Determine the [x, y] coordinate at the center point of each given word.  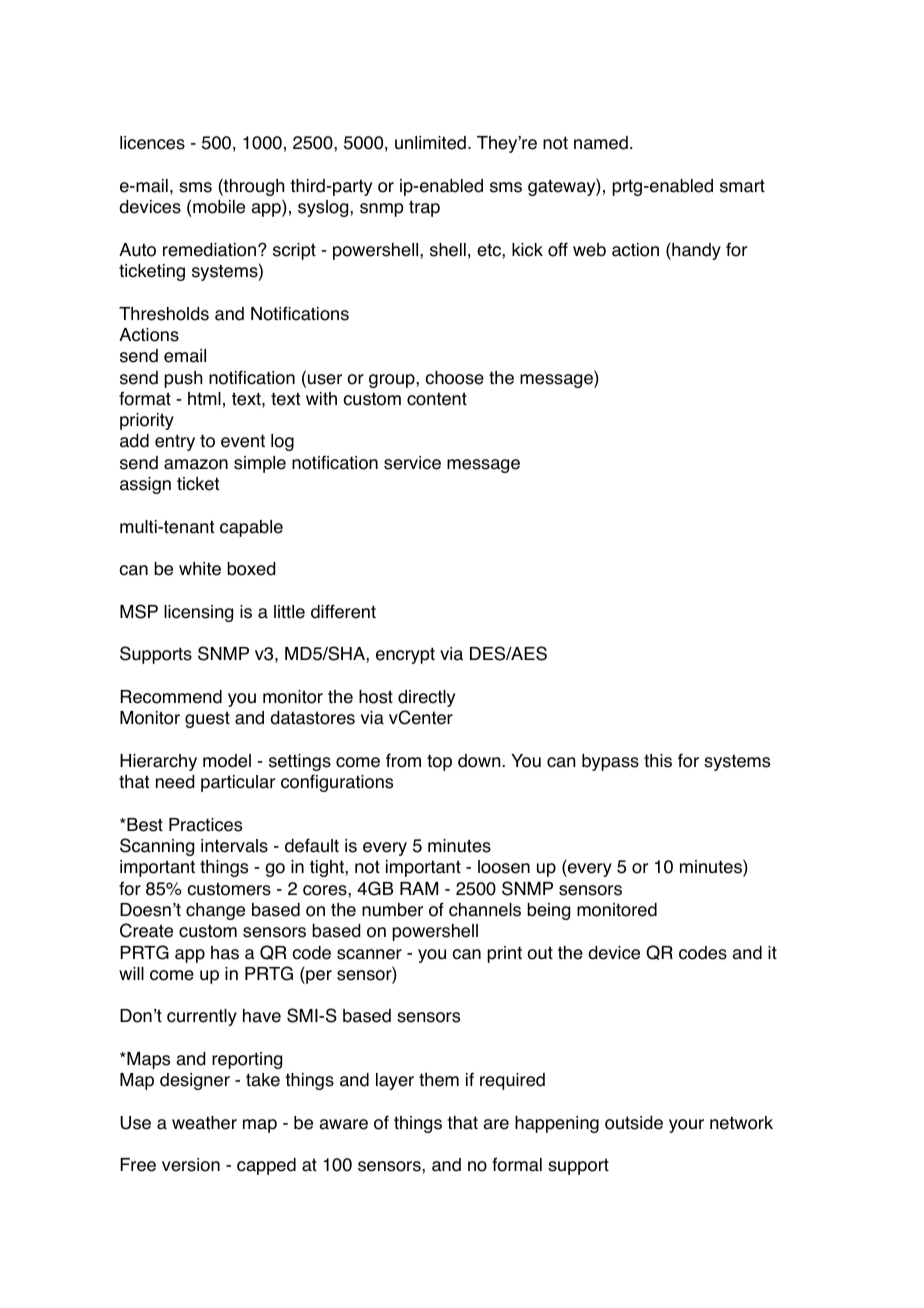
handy [695, 251]
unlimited [430, 143]
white [200, 569]
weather [204, 1123]
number [392, 910]
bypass [610, 762]
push [183, 379]
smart [742, 186]
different [343, 611]
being [548, 911]
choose [454, 378]
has [225, 953]
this [658, 761]
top [439, 762]
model [227, 761]
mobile [219, 207]
